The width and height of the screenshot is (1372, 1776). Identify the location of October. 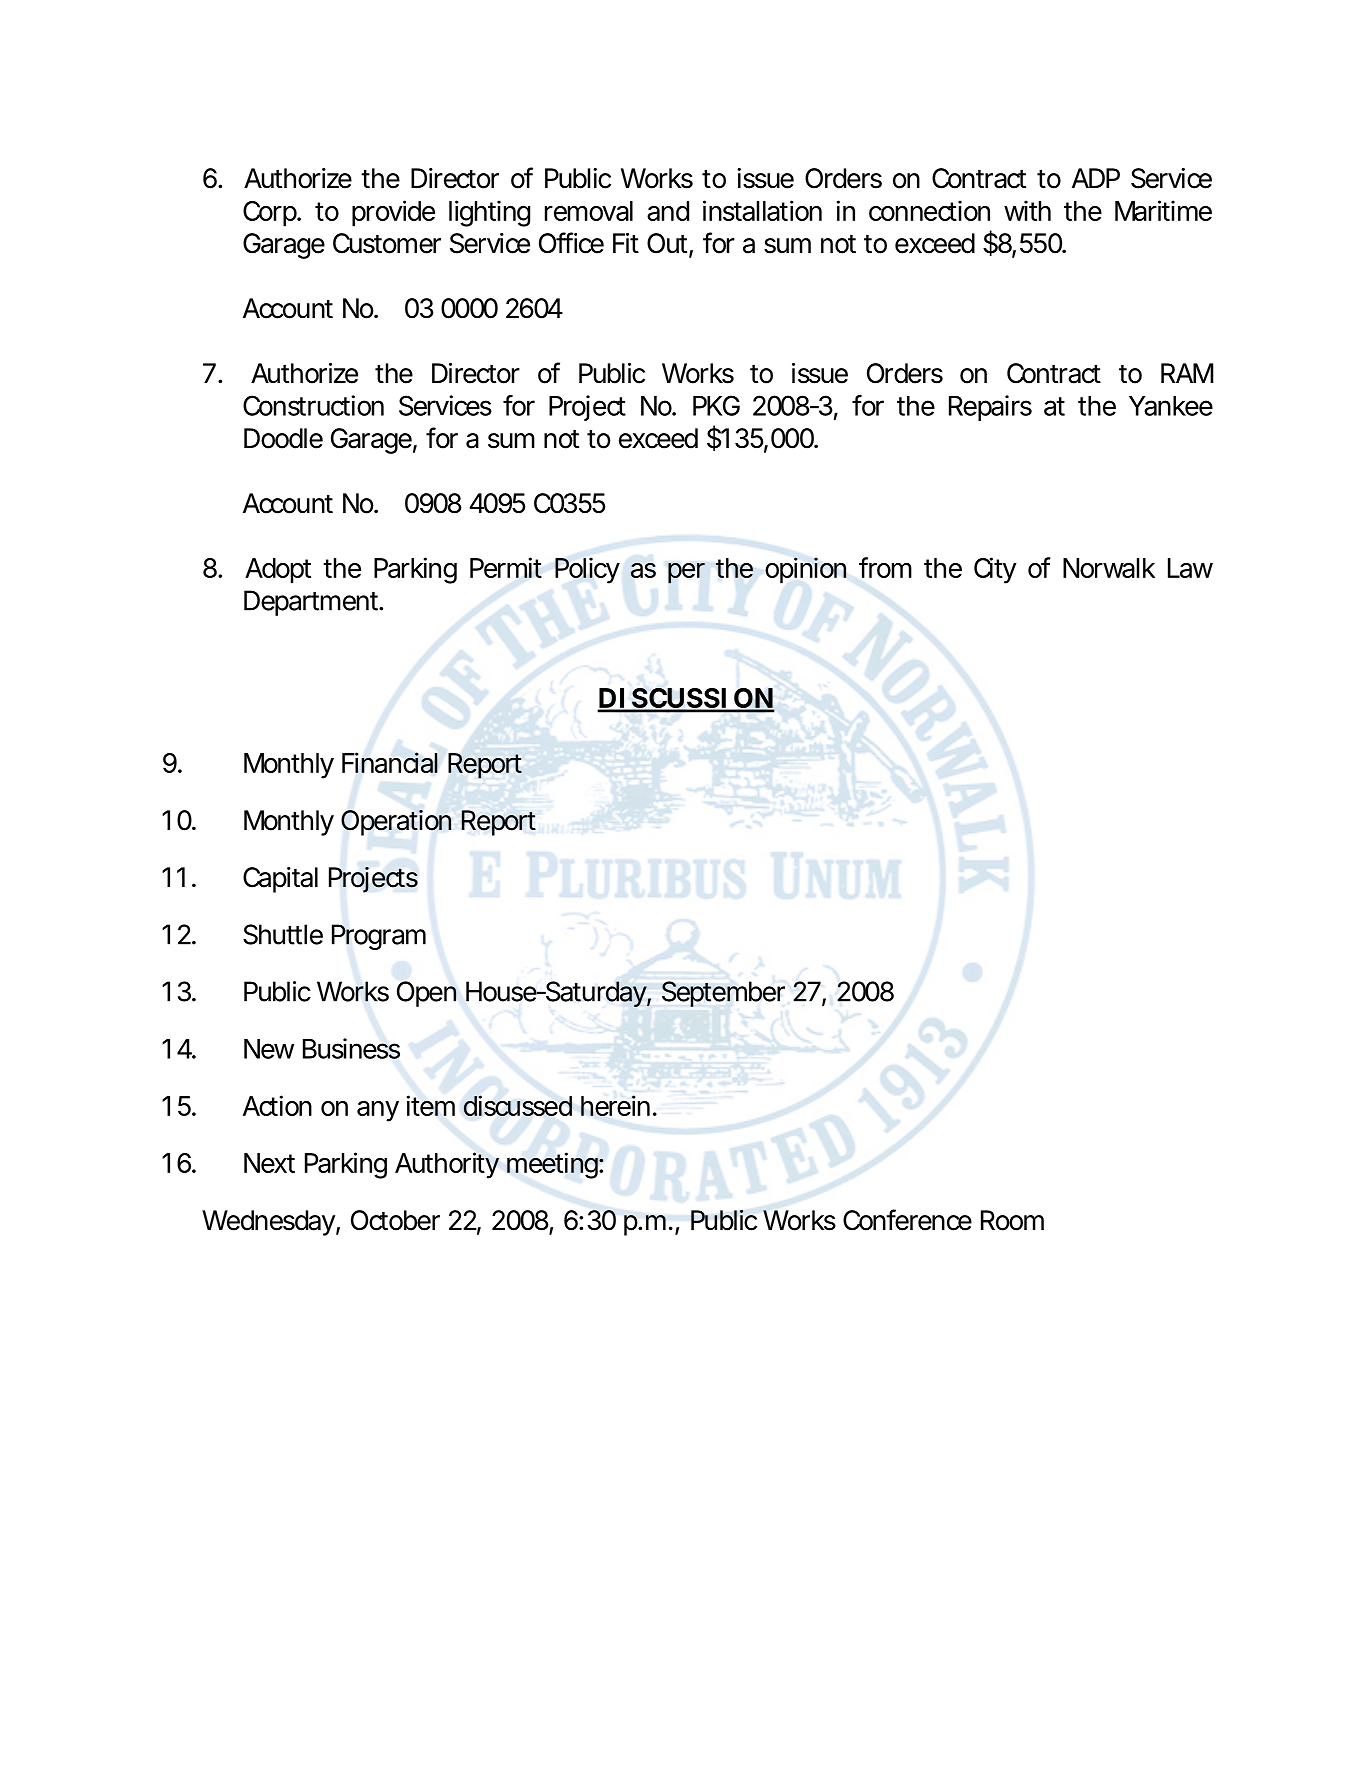
(395, 1220).
